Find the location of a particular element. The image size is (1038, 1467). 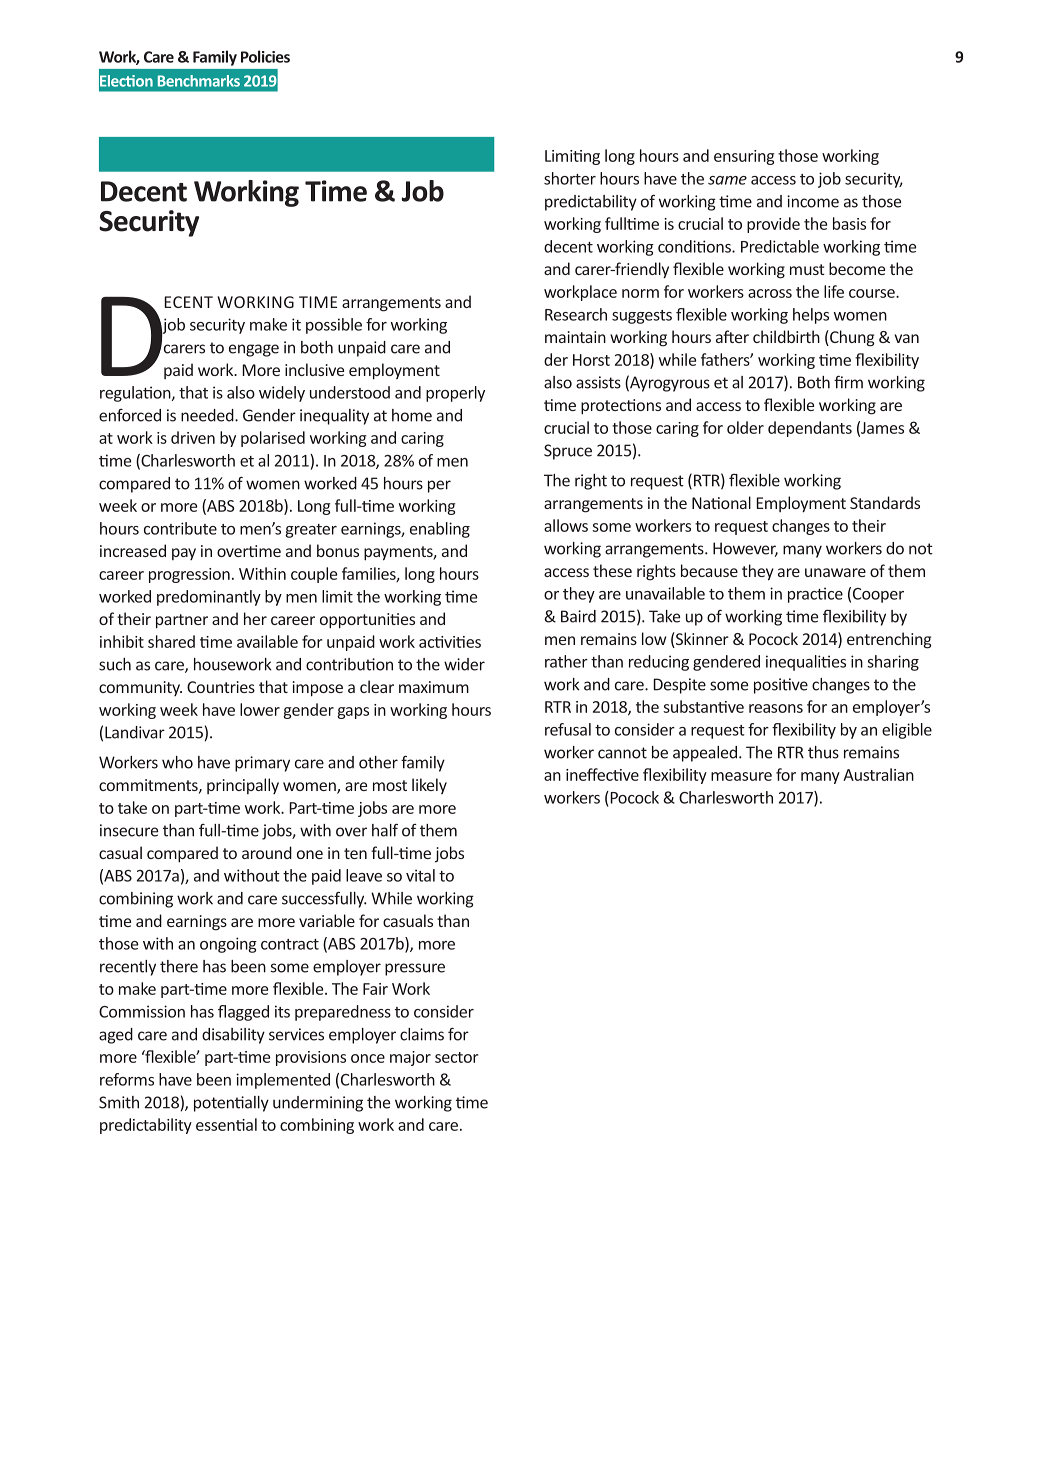

predominantly is located at coordinates (209, 598).
